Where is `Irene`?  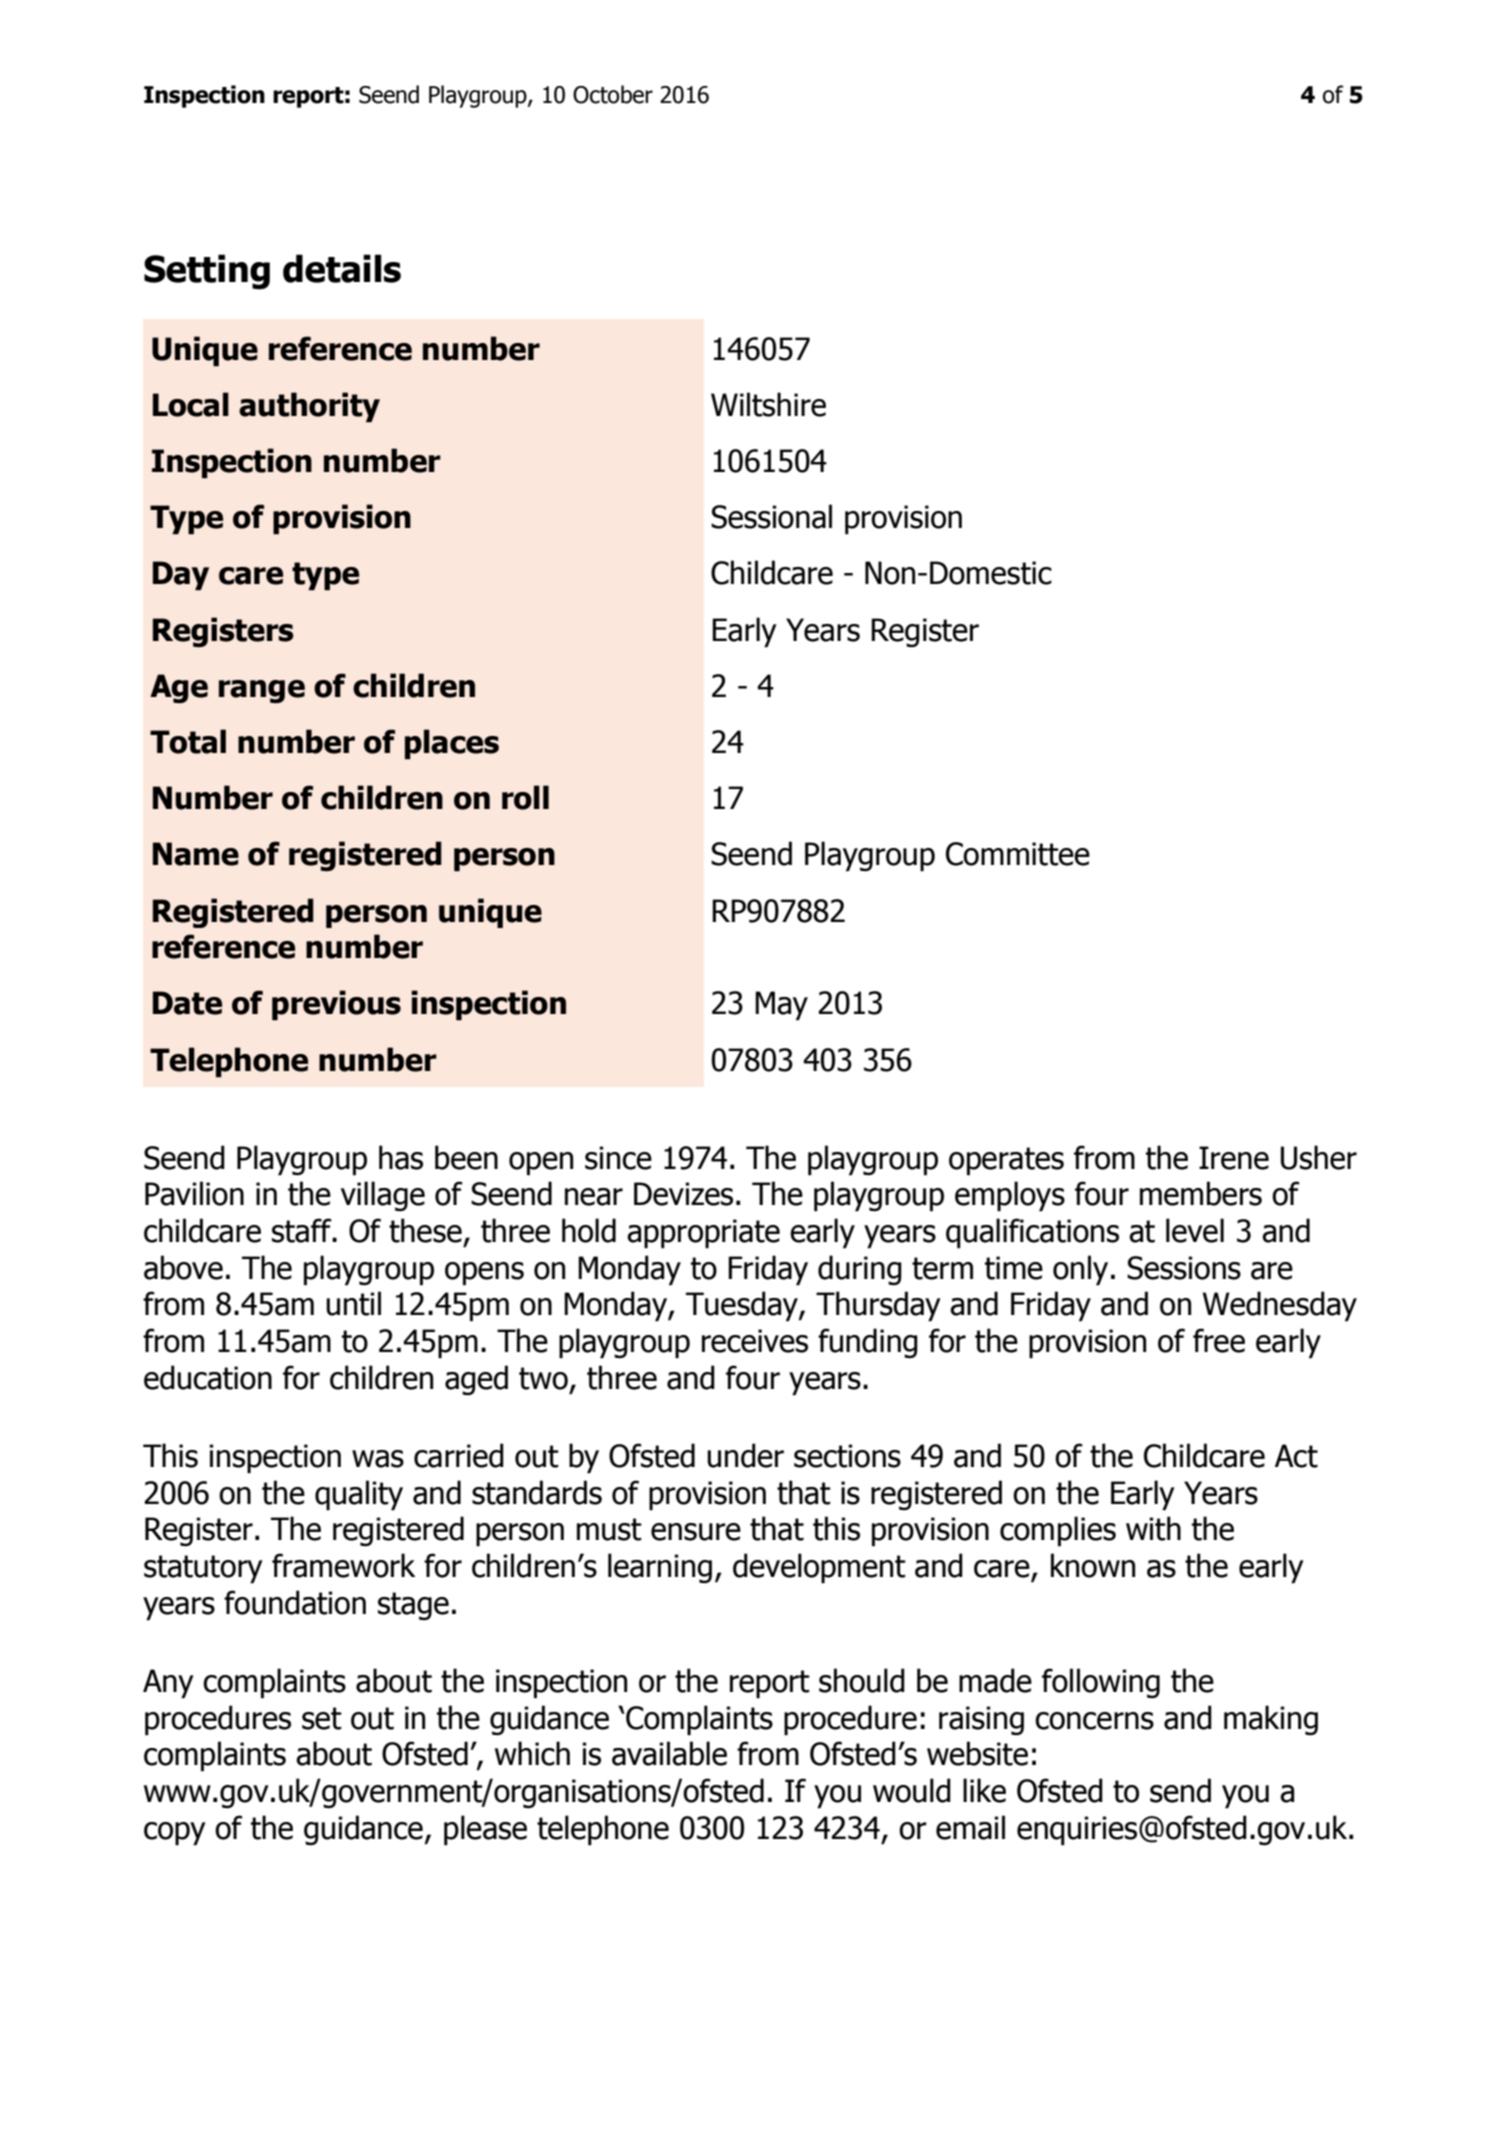 Irene is located at coordinates (1234, 1158).
